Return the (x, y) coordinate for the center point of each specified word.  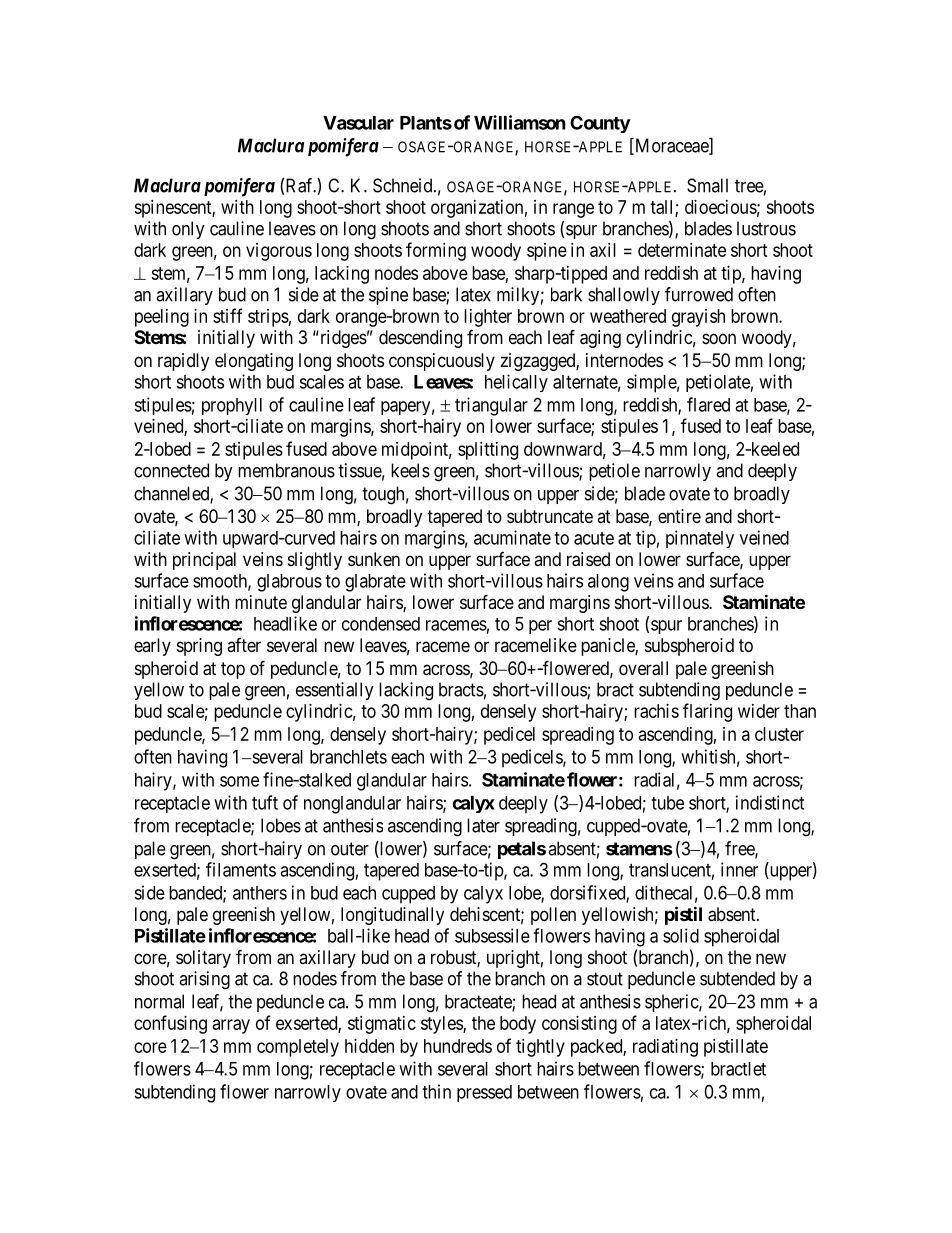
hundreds (458, 1046)
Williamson (520, 122)
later (483, 825)
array (231, 1026)
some (239, 781)
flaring (707, 712)
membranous (286, 470)
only (188, 230)
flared (708, 404)
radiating (665, 1048)
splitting (488, 451)
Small (707, 185)
